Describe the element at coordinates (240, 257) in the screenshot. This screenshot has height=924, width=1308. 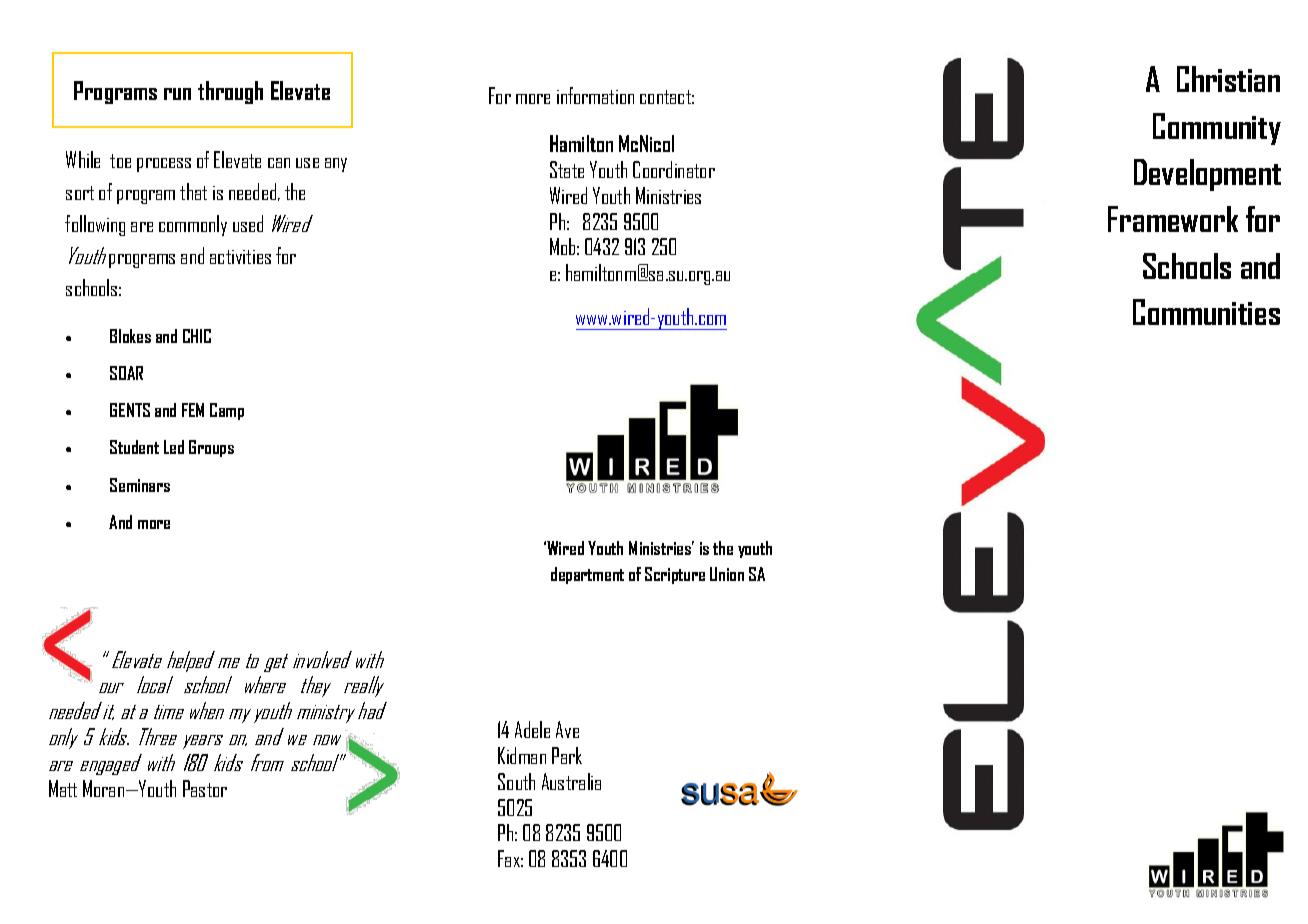
I see `activities` at that location.
